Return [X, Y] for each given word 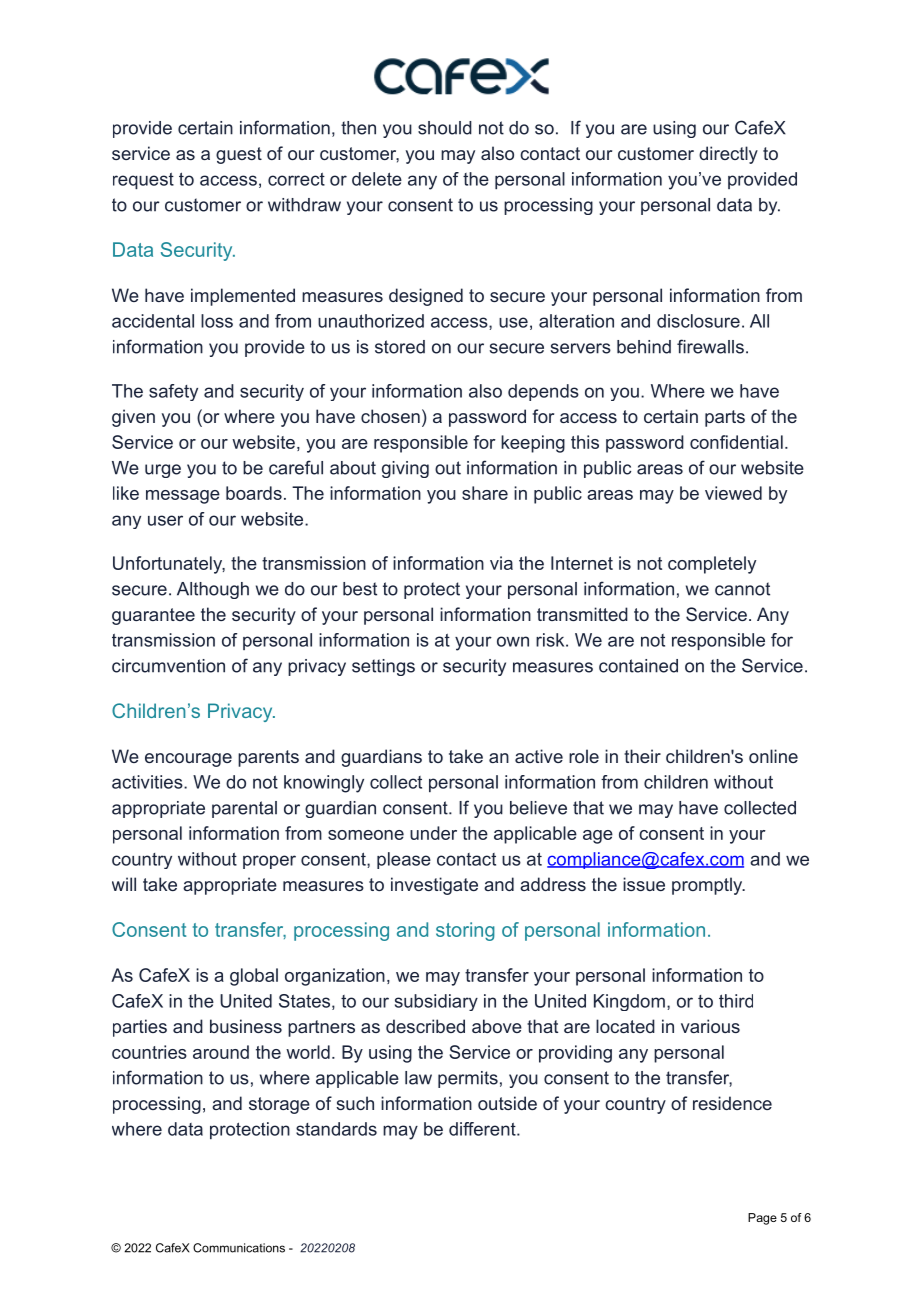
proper [269, 862]
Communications [239, 1248]
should [445, 128]
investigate [434, 886]
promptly [708, 886]
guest [239, 155]
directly [728, 155]
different [483, 1129]
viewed [733, 493]
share [485, 493]
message [183, 497]
